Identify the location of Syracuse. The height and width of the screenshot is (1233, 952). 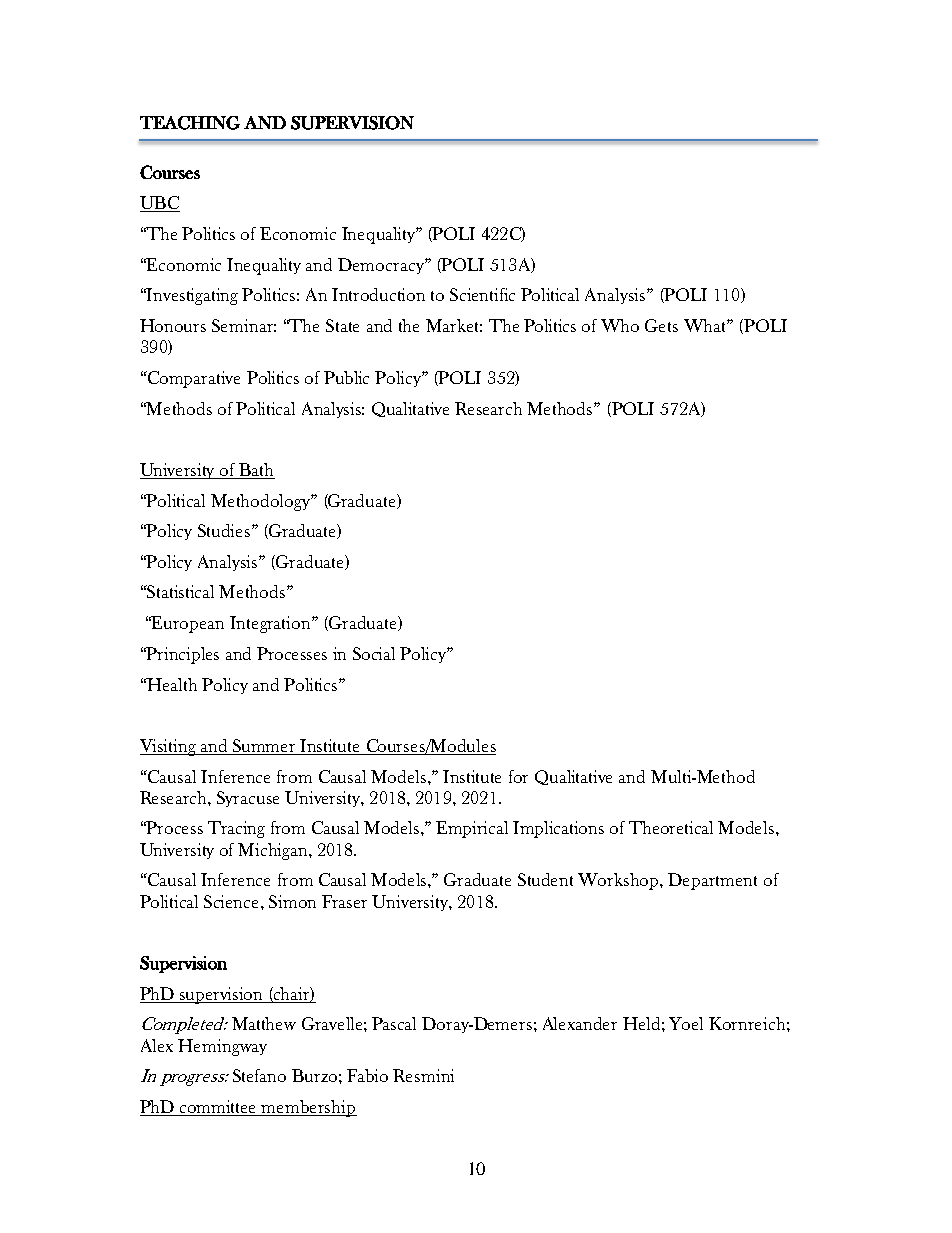
(248, 799).
